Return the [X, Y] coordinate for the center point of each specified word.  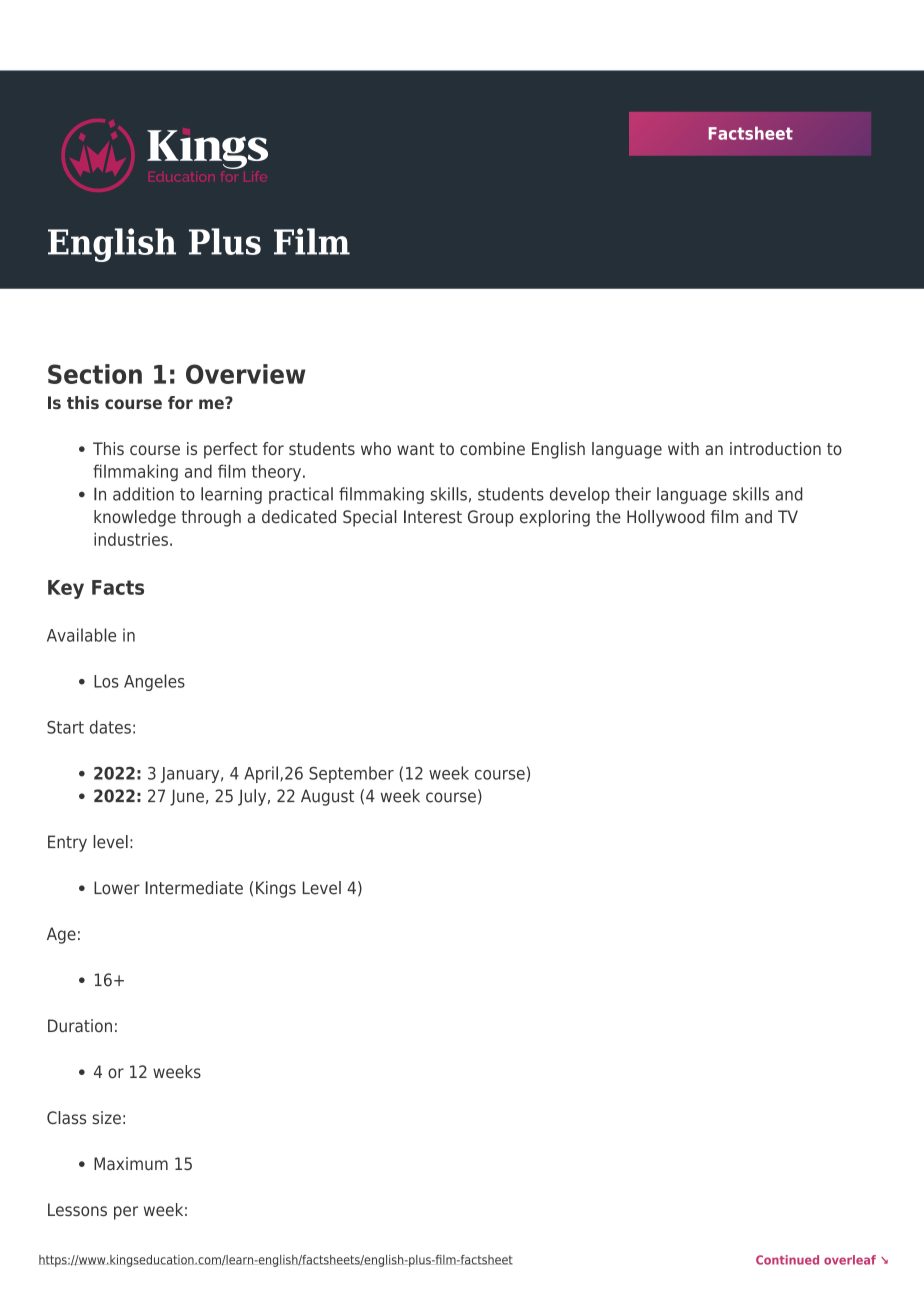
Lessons [77, 1209]
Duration [80, 1026]
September [351, 774]
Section [95, 374]
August [327, 797]
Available [81, 635]
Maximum [131, 1163]
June [187, 797]
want [415, 449]
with [683, 448]
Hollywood [666, 518]
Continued [787, 1260]
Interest [433, 516]
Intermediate [194, 888]
